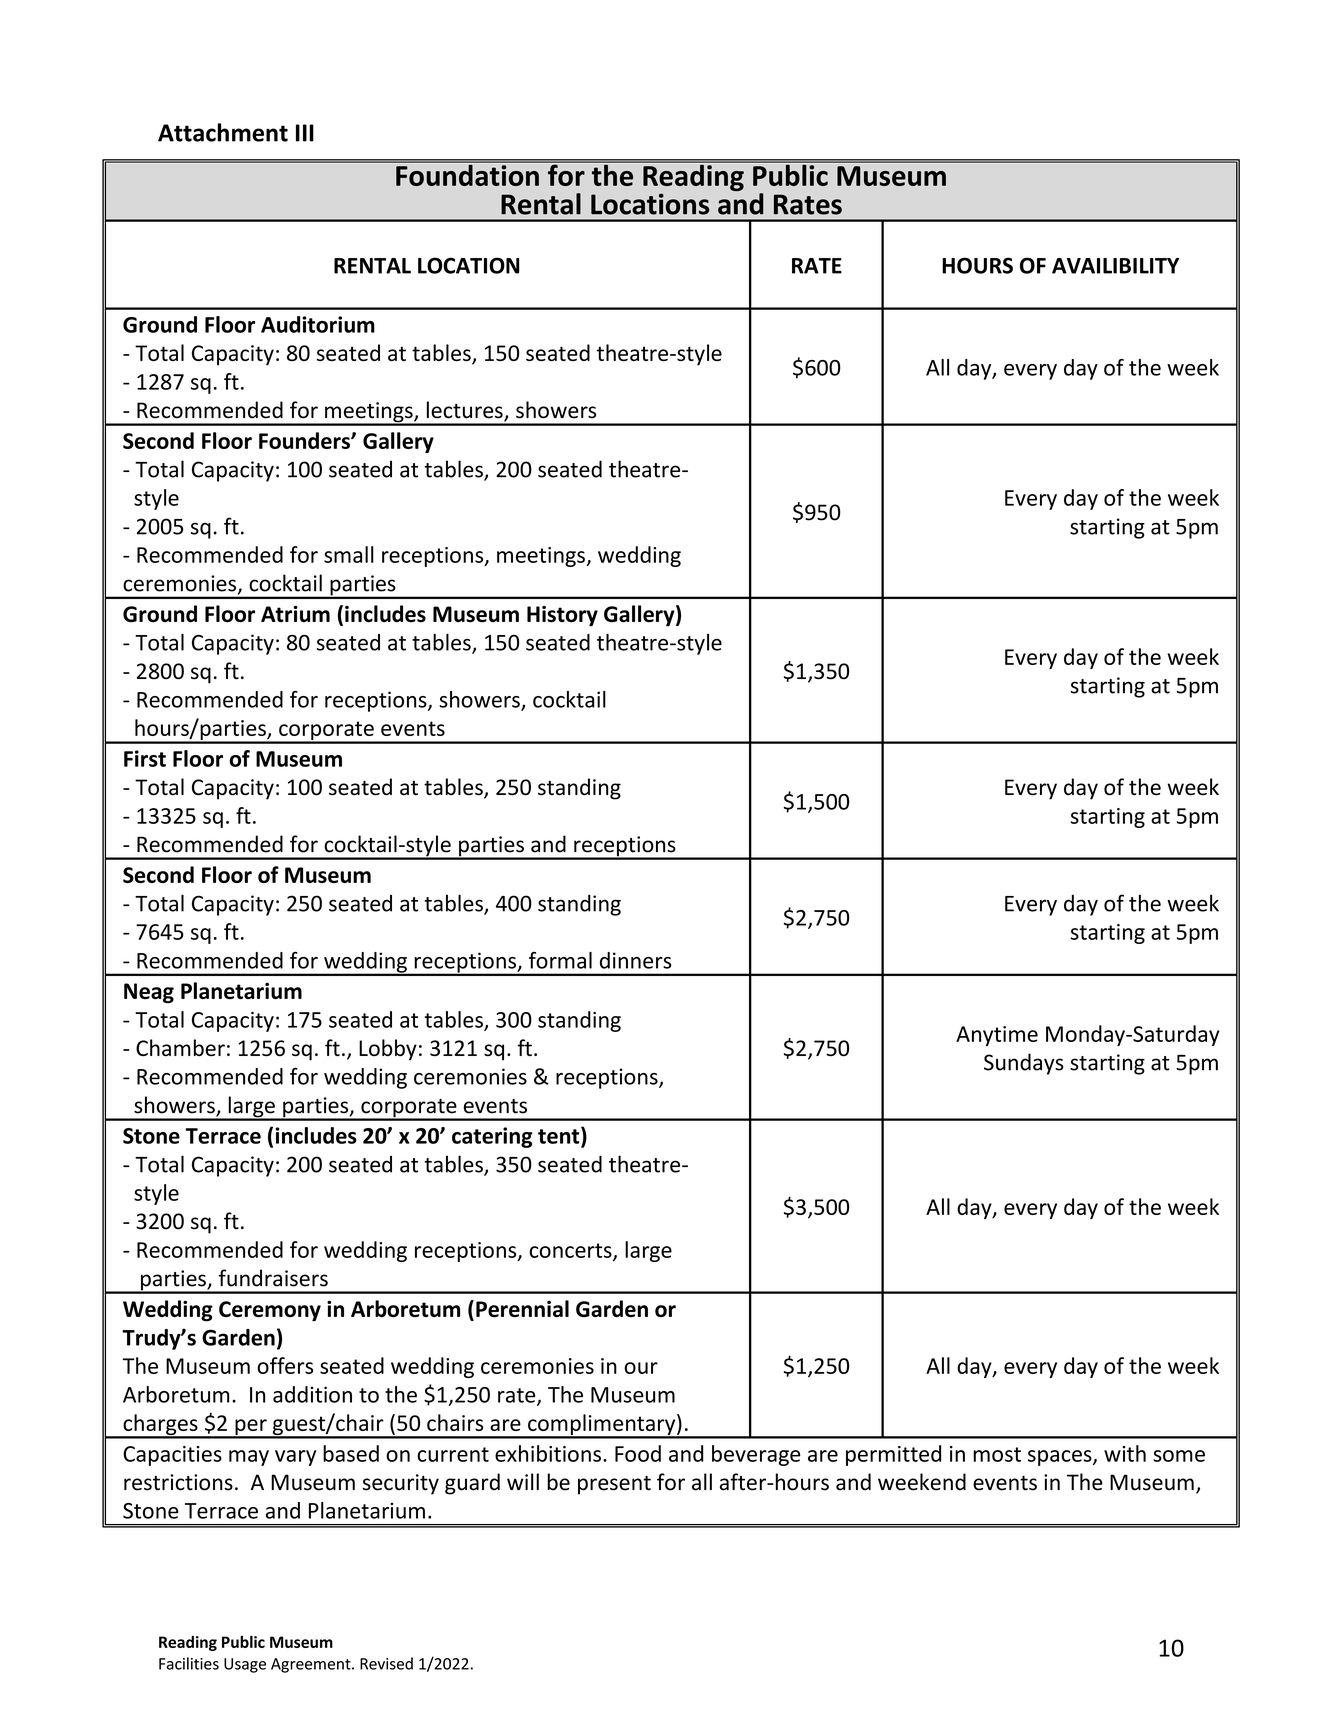 Image resolution: width=1342 pixels, height=1736 pixels. Describe the element at coordinates (997, 1036) in the screenshot. I see `Anytime` at that location.
